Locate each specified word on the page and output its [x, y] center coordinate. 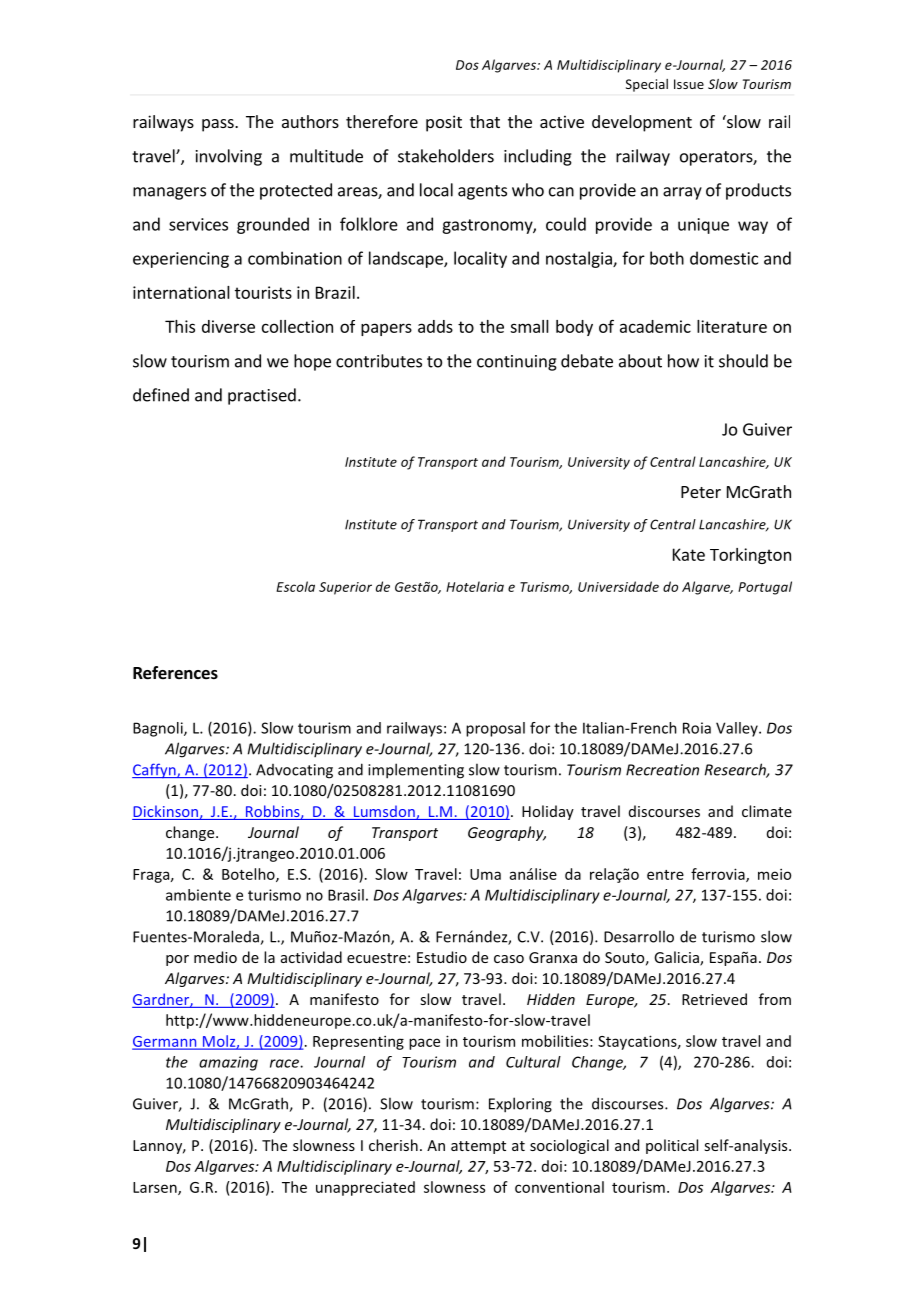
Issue [689, 84]
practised [262, 396]
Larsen [156, 1188]
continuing [517, 363]
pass [219, 125]
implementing [416, 771]
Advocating [294, 771]
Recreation [662, 770]
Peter [701, 492]
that [485, 121]
